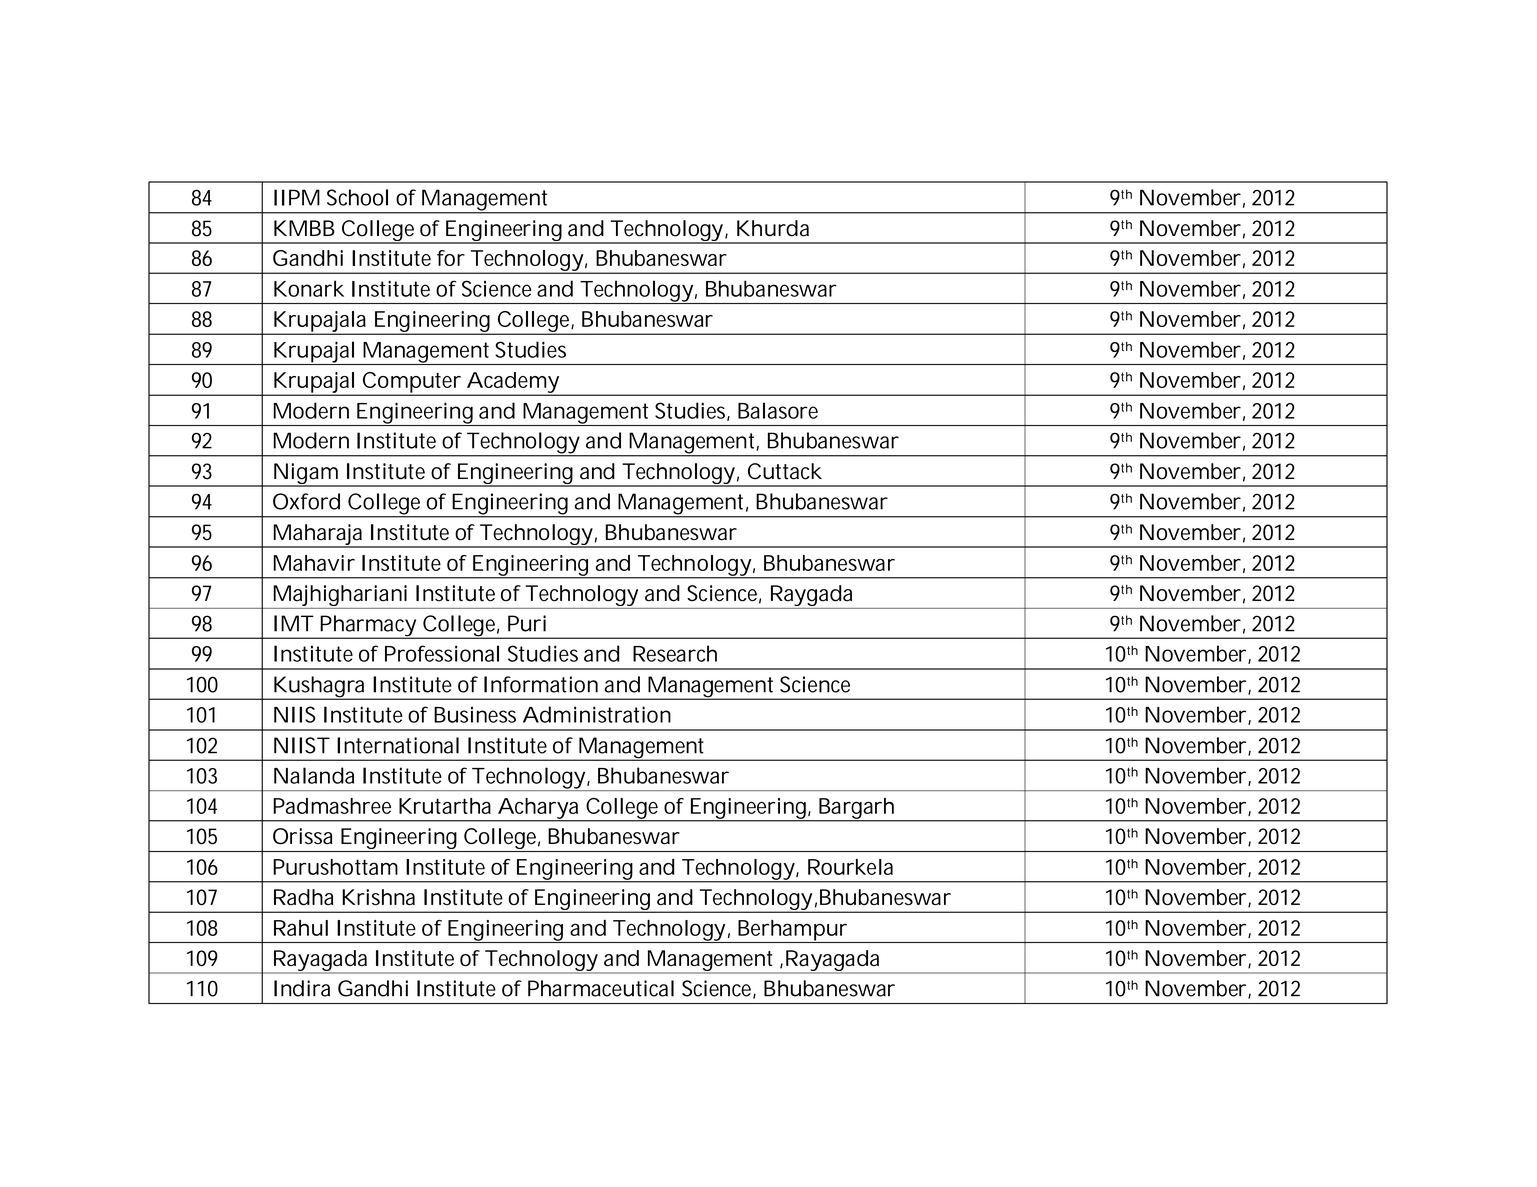  I want to click on Puri, so click(527, 623).
